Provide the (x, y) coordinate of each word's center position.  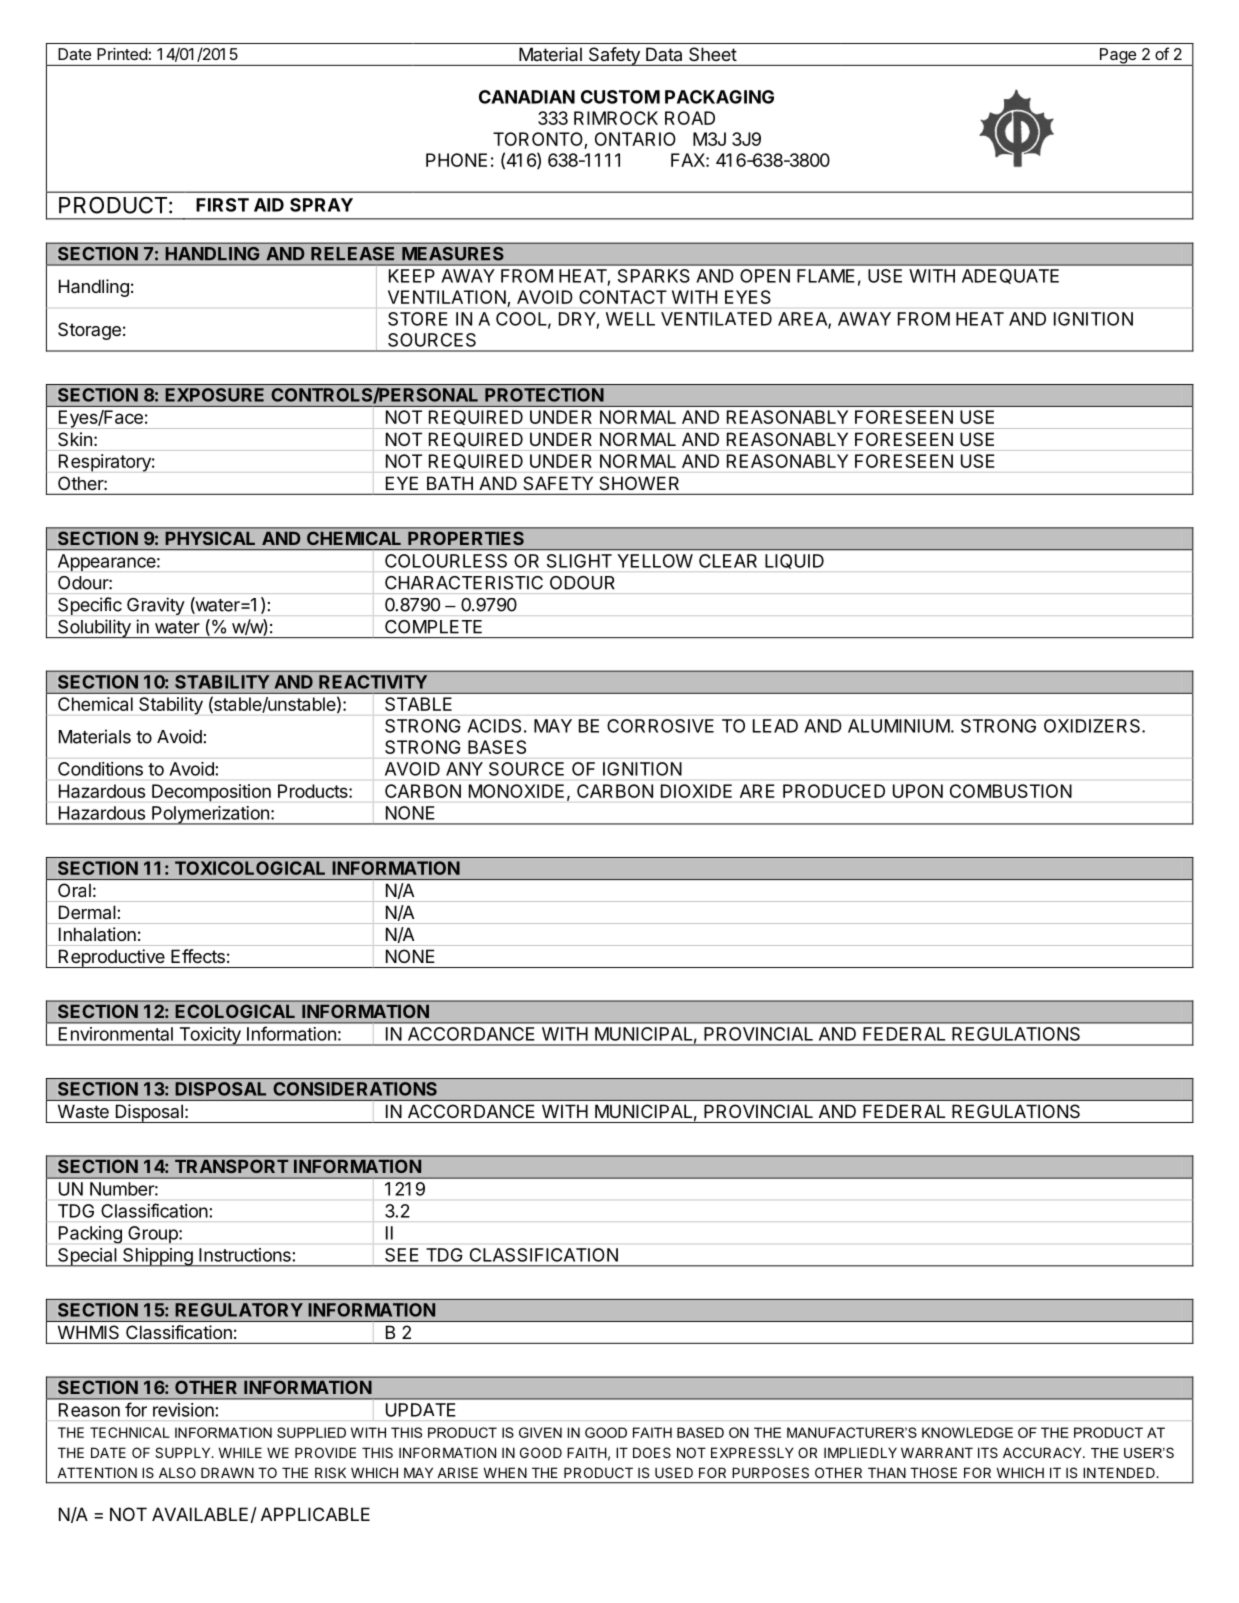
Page (1117, 57)
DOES (652, 1452)
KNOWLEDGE (967, 1432)
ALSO (177, 1472)
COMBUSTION (1011, 791)
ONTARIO (635, 139)
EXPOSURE (215, 395)
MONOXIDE (516, 791)
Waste (83, 1111)
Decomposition (211, 793)
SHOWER (639, 483)
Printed (122, 54)
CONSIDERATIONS (355, 1089)
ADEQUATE (1010, 276)
